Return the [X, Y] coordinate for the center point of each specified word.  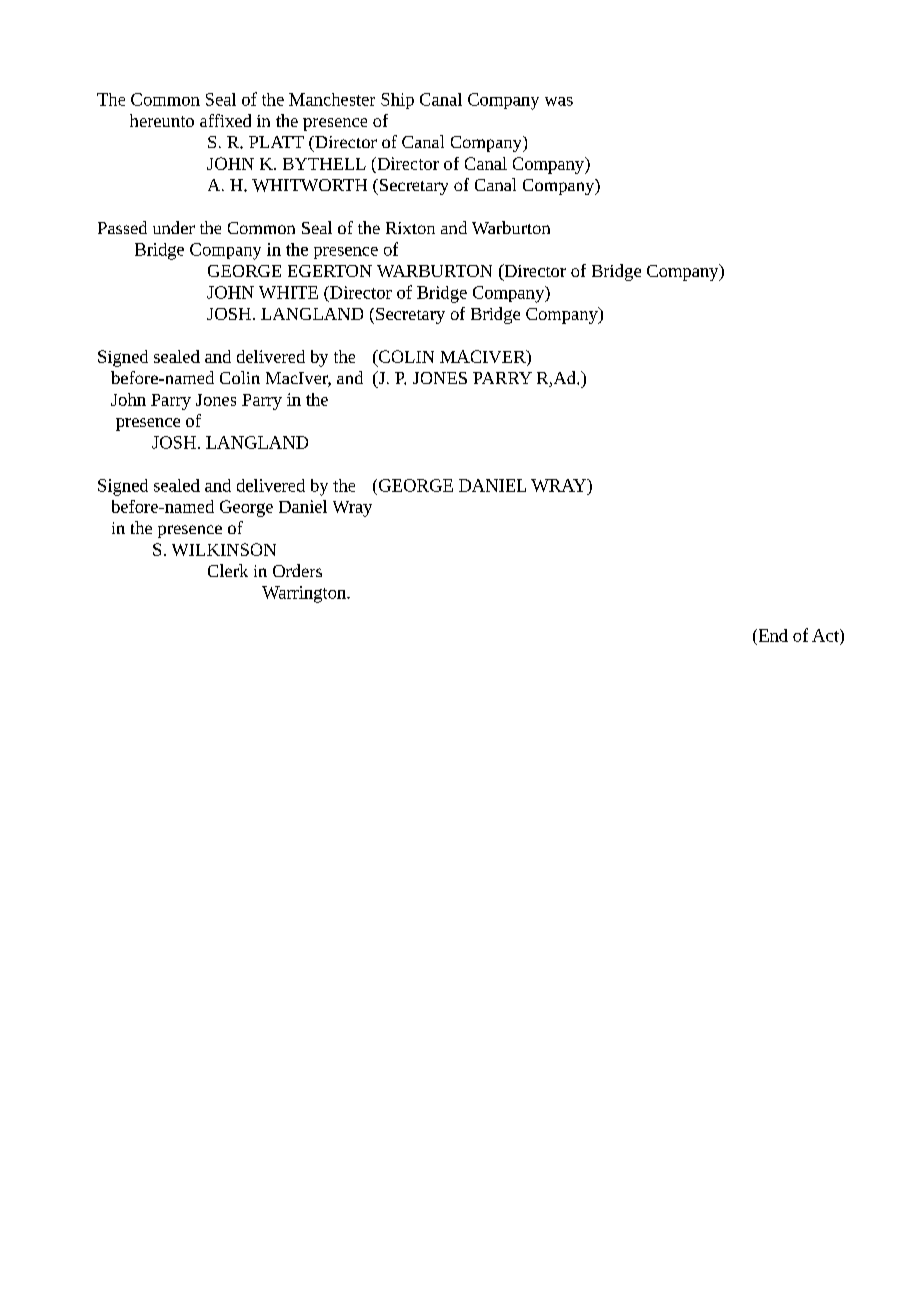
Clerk [228, 570]
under [174, 227]
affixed [225, 120]
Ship [397, 101]
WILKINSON [224, 549]
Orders [297, 570]
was [559, 101]
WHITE [288, 292]
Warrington [305, 594]
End [772, 635]
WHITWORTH [309, 185]
